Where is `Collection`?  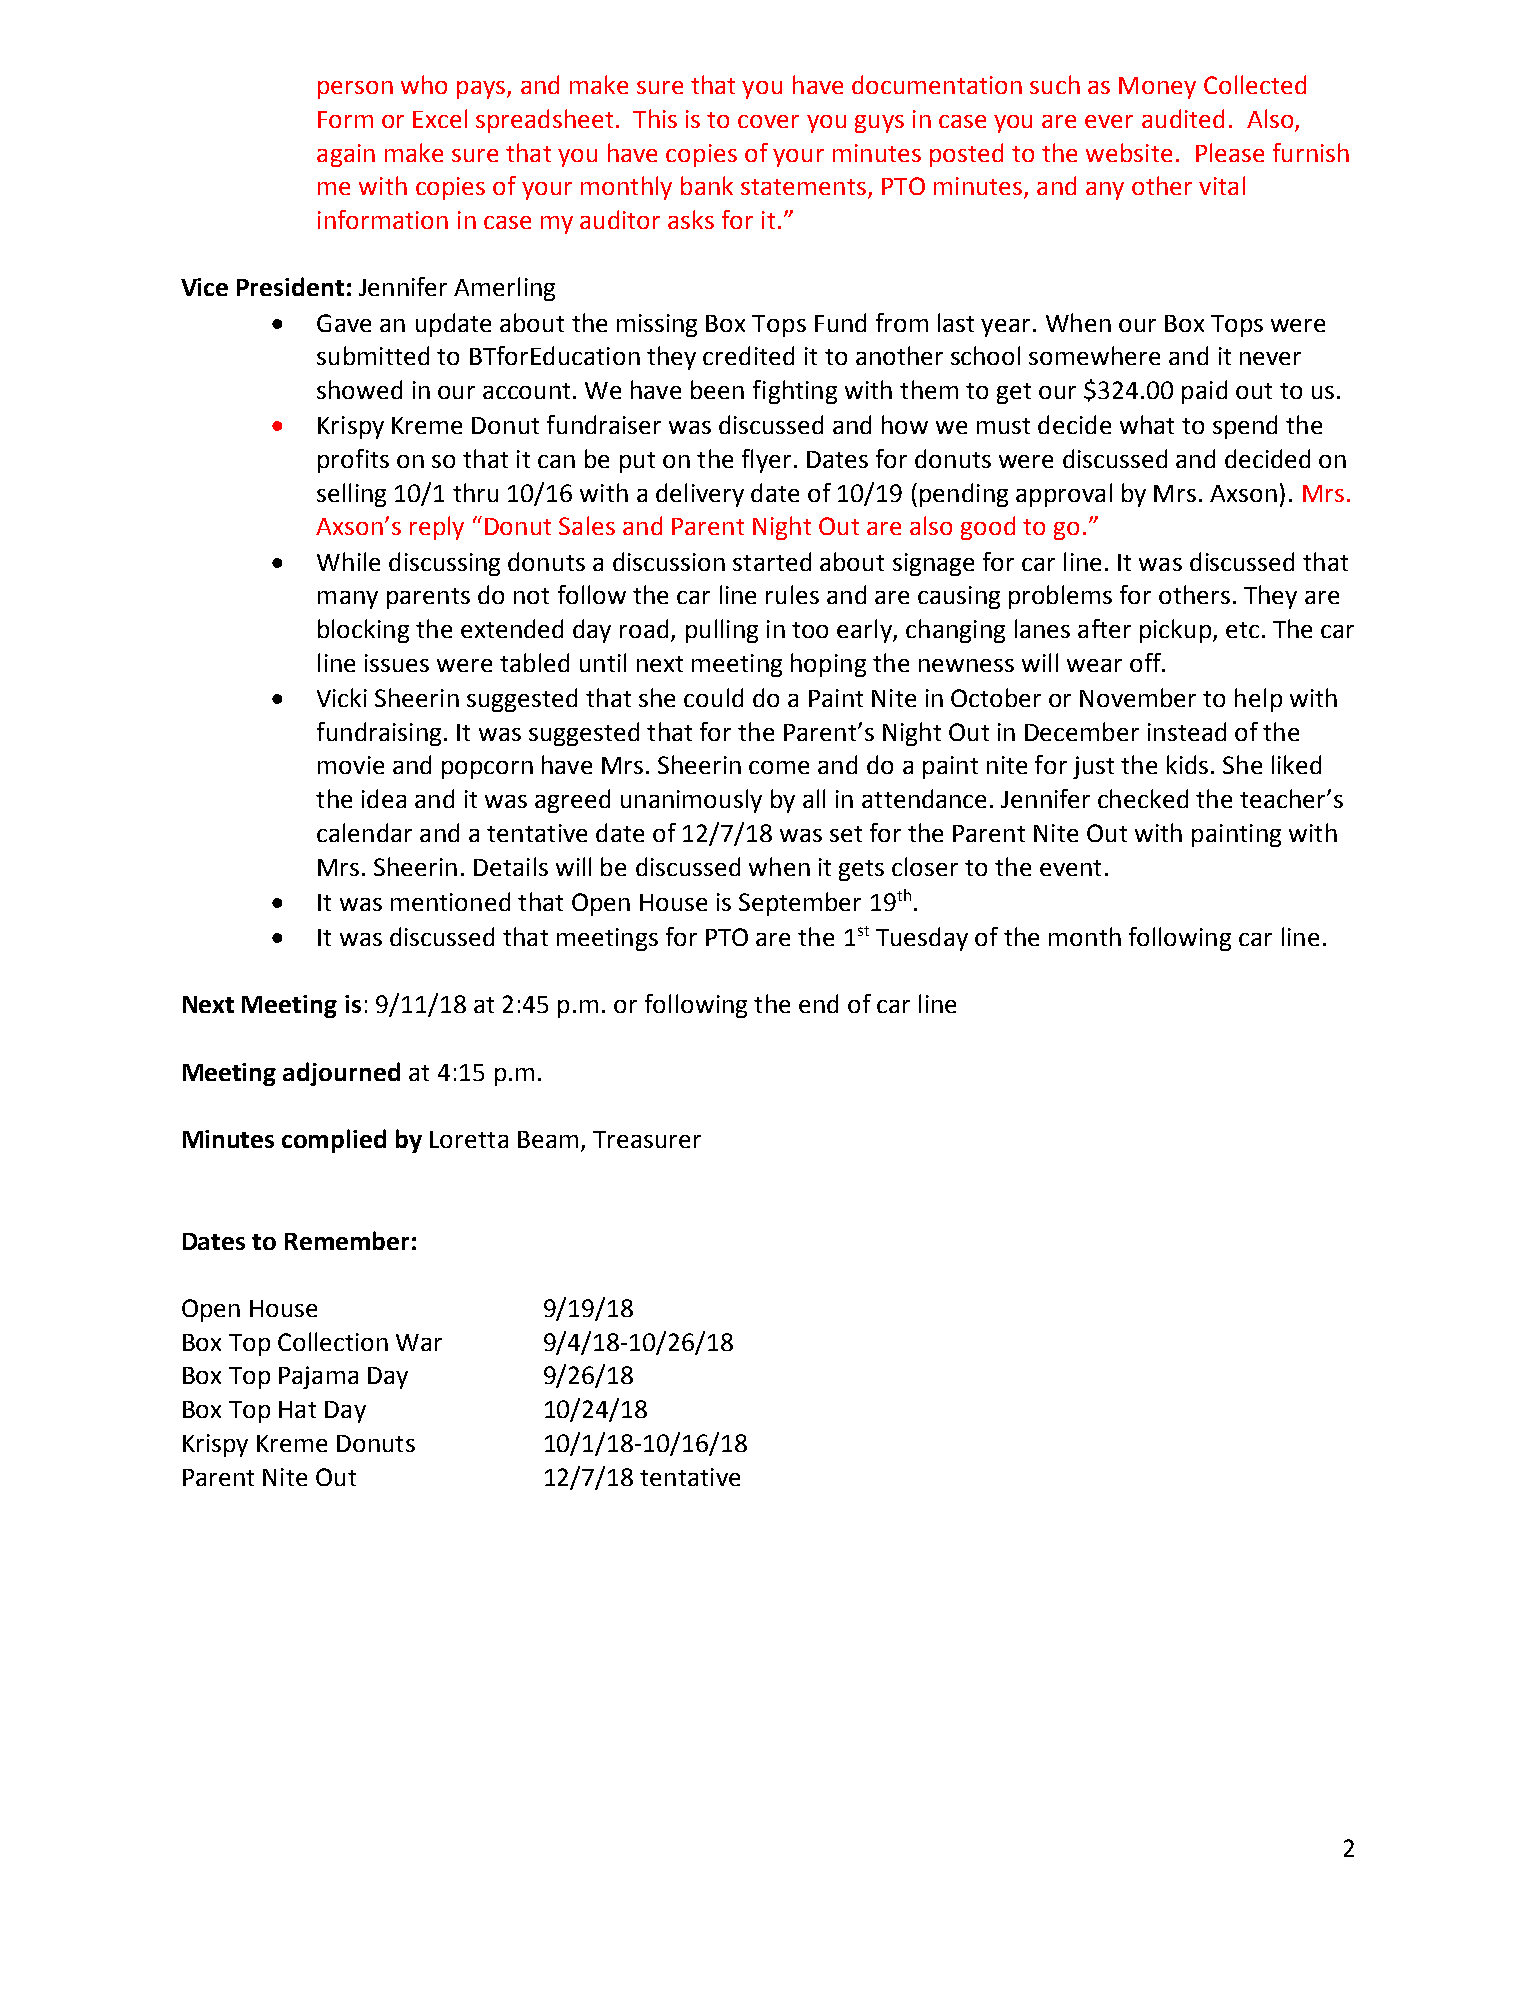 Collection is located at coordinates (333, 1341).
